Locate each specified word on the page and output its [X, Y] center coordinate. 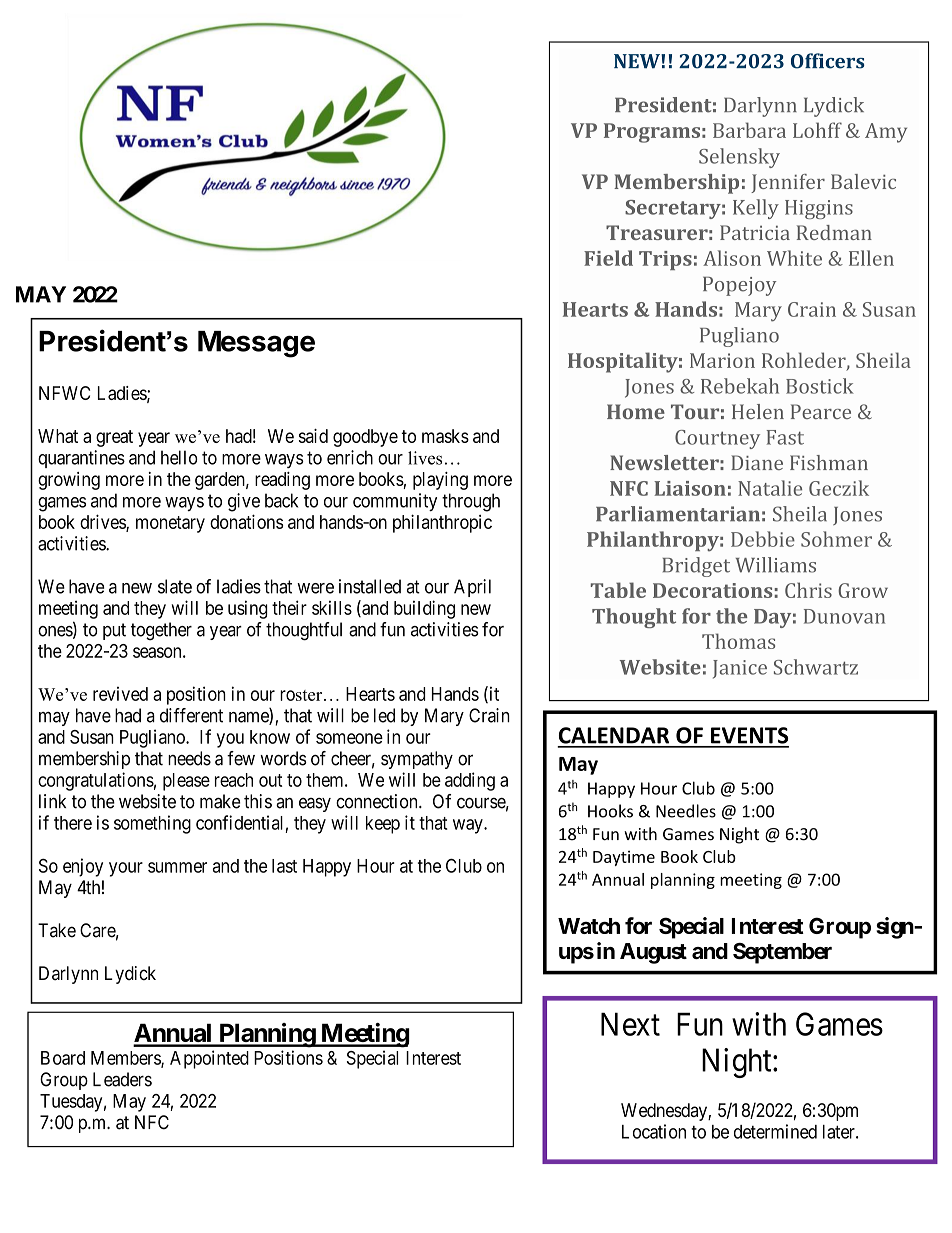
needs [189, 758]
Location [654, 1131]
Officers [828, 61]
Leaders [122, 1079]
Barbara [749, 130]
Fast [785, 437]
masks [445, 436]
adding [470, 781]
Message [256, 344]
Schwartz [816, 667]
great [114, 438]
